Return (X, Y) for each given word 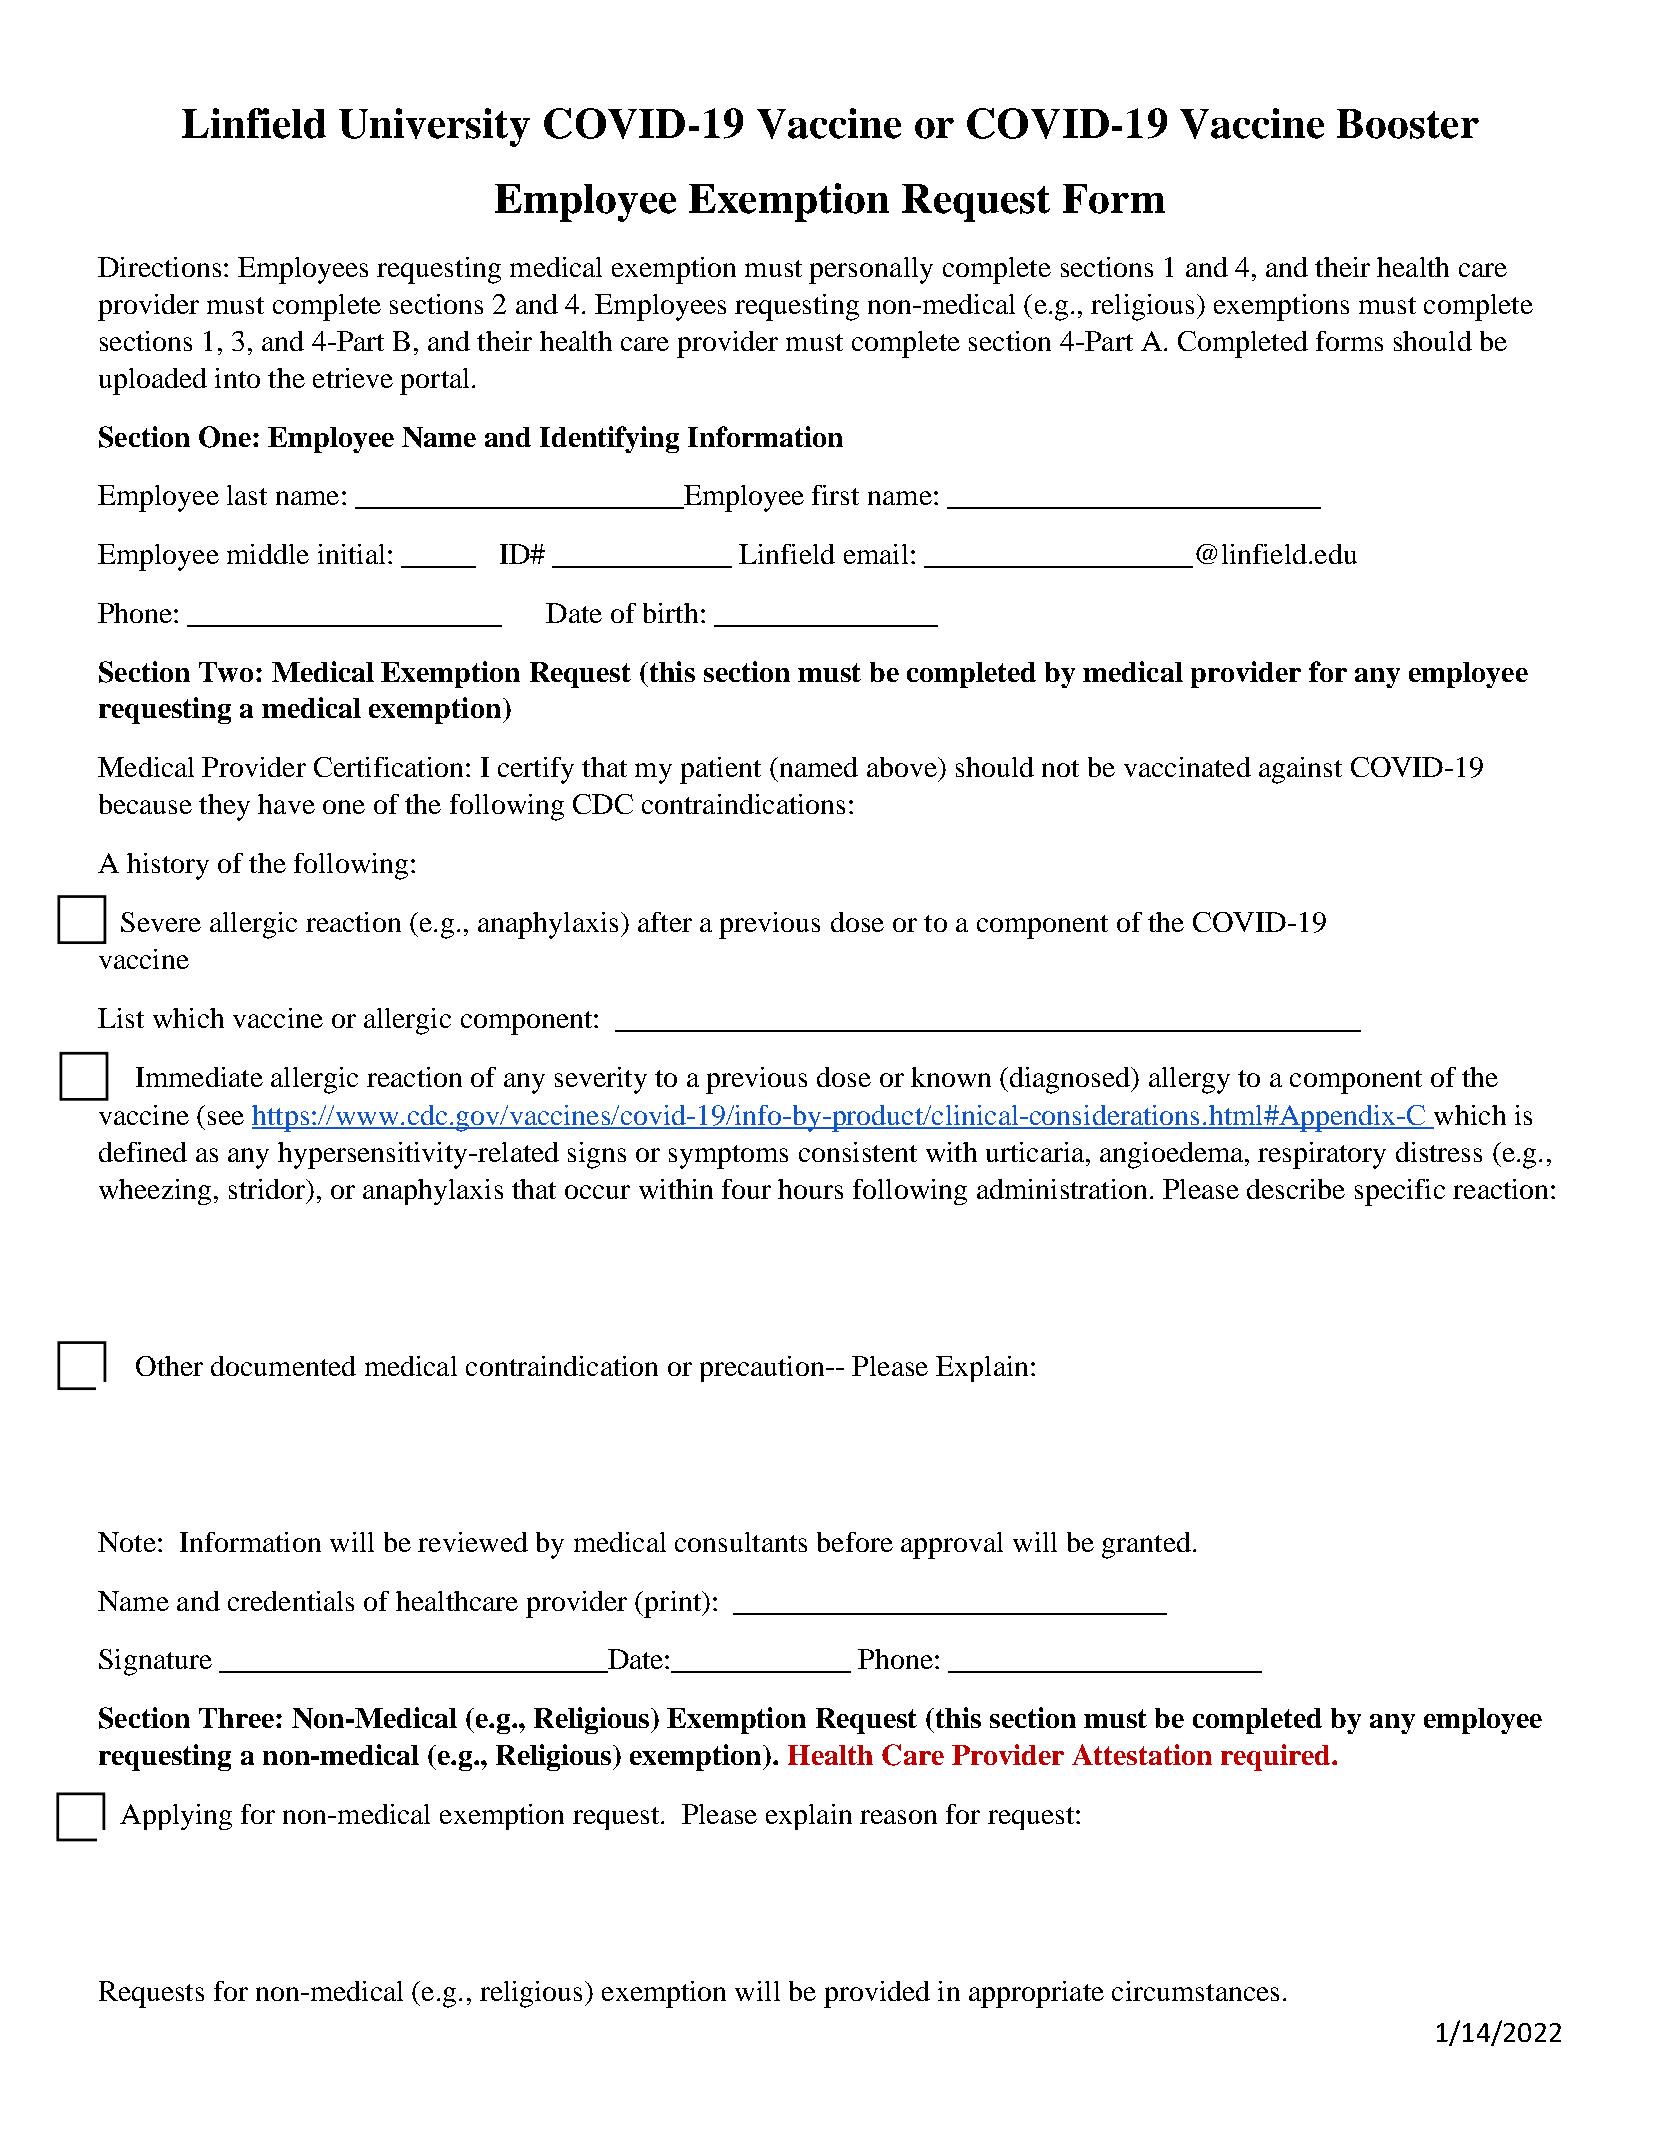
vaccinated (1187, 767)
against (1300, 770)
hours (810, 1189)
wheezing (155, 1192)
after (665, 922)
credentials (291, 1601)
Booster (1408, 124)
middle (268, 554)
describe (1296, 1189)
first (835, 495)
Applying (176, 1817)
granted (1146, 1545)
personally (871, 270)
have (286, 804)
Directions (159, 267)
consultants (741, 1542)
